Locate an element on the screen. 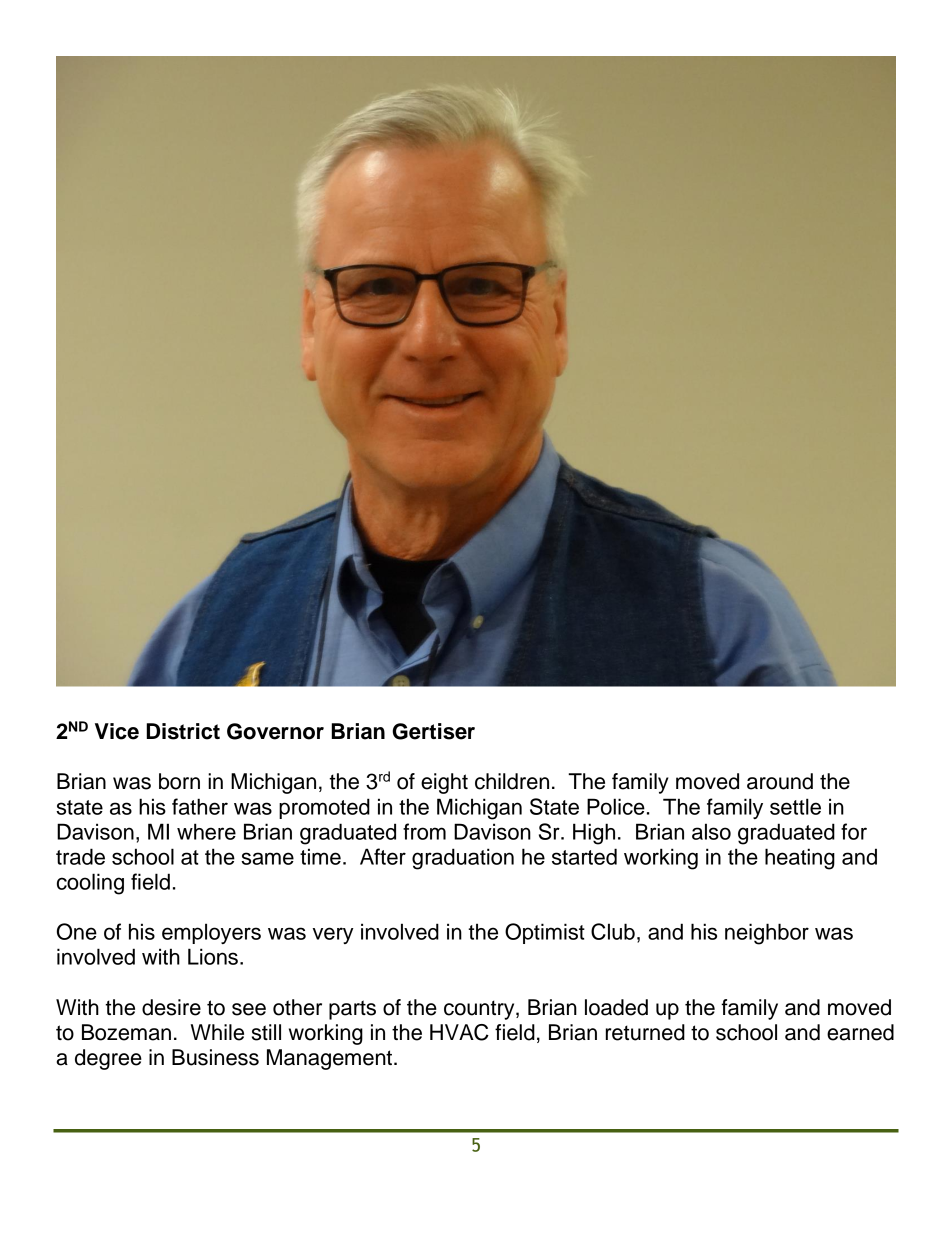 The width and height of the screenshot is (952, 1233). children is located at coordinates (512, 781).
